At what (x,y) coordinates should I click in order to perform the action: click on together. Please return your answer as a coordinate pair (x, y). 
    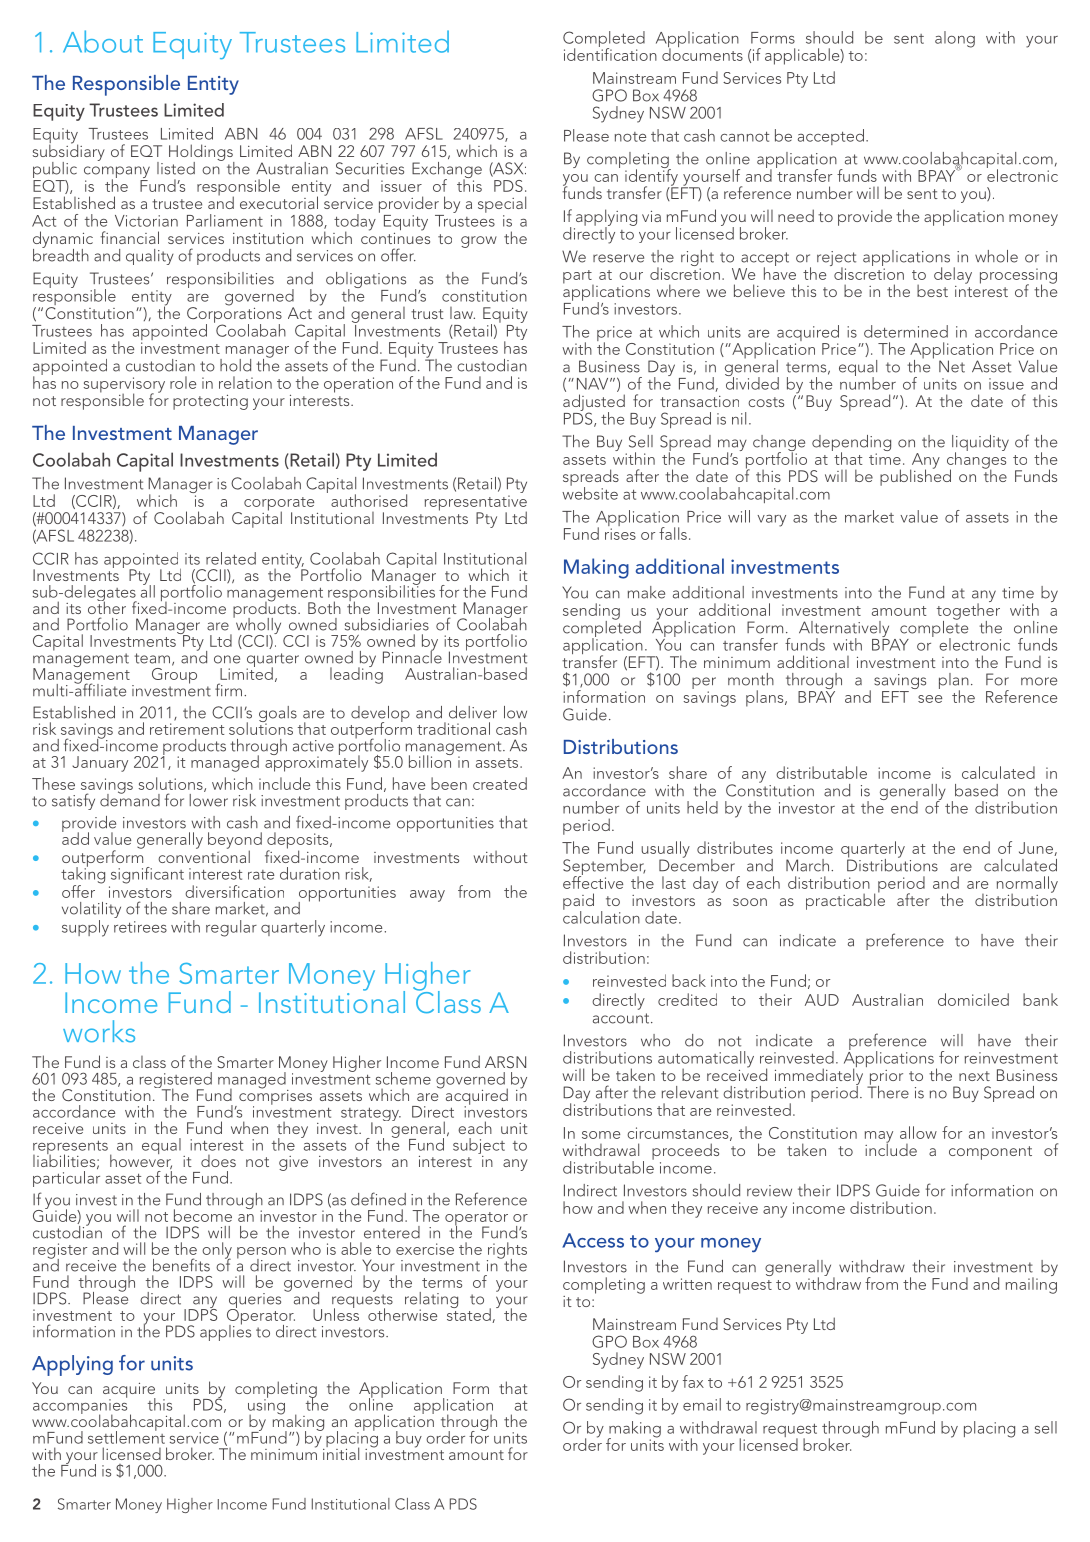
    Looking at the image, I should click on (968, 611).
